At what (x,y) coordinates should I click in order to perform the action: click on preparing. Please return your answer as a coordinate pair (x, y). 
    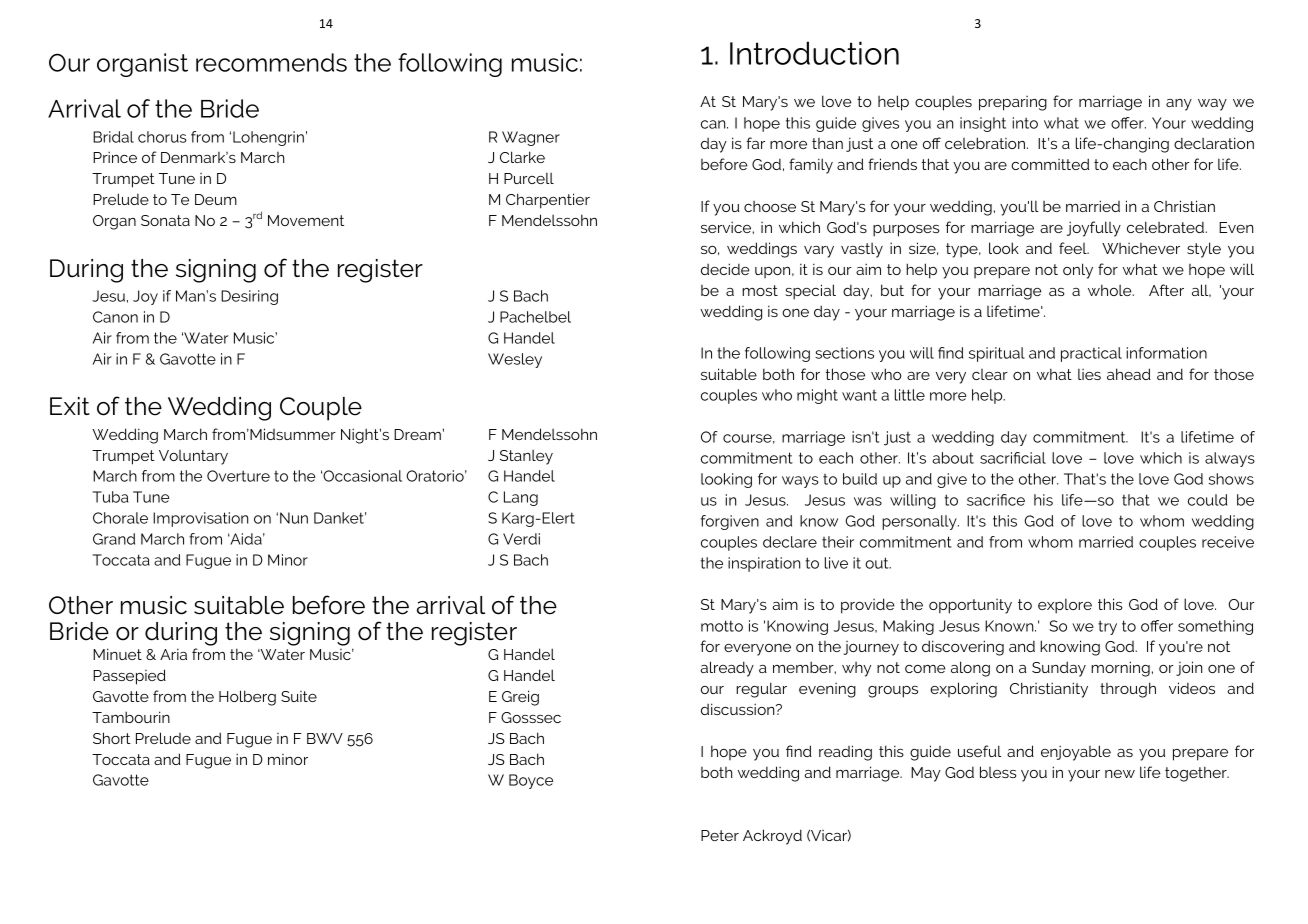
    Looking at the image, I should click on (1013, 103).
